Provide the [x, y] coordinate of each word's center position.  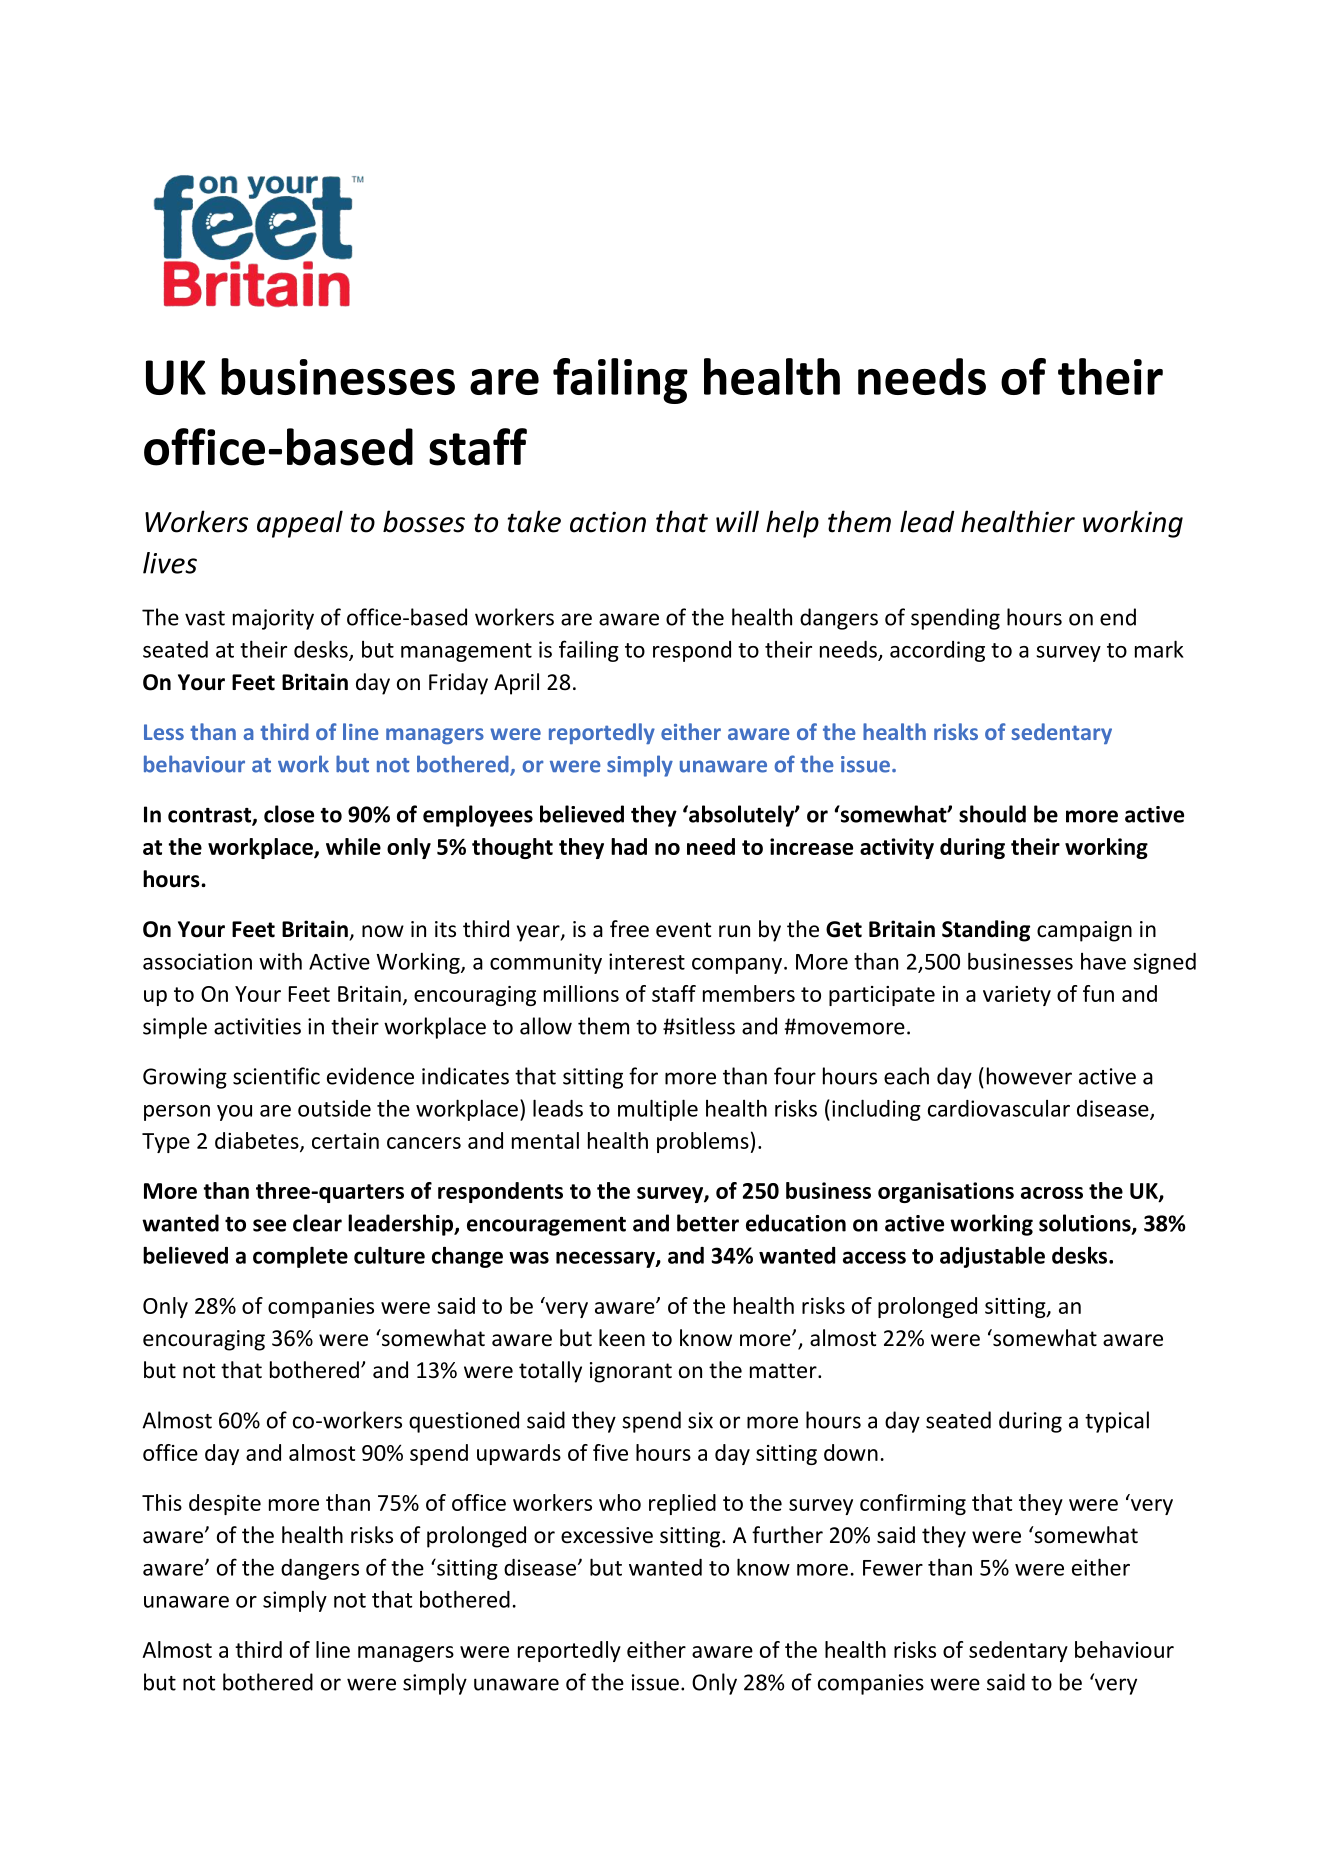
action [608, 522]
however [1029, 1076]
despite [225, 1504]
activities [257, 1026]
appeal [300, 524]
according [937, 651]
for [643, 1076]
